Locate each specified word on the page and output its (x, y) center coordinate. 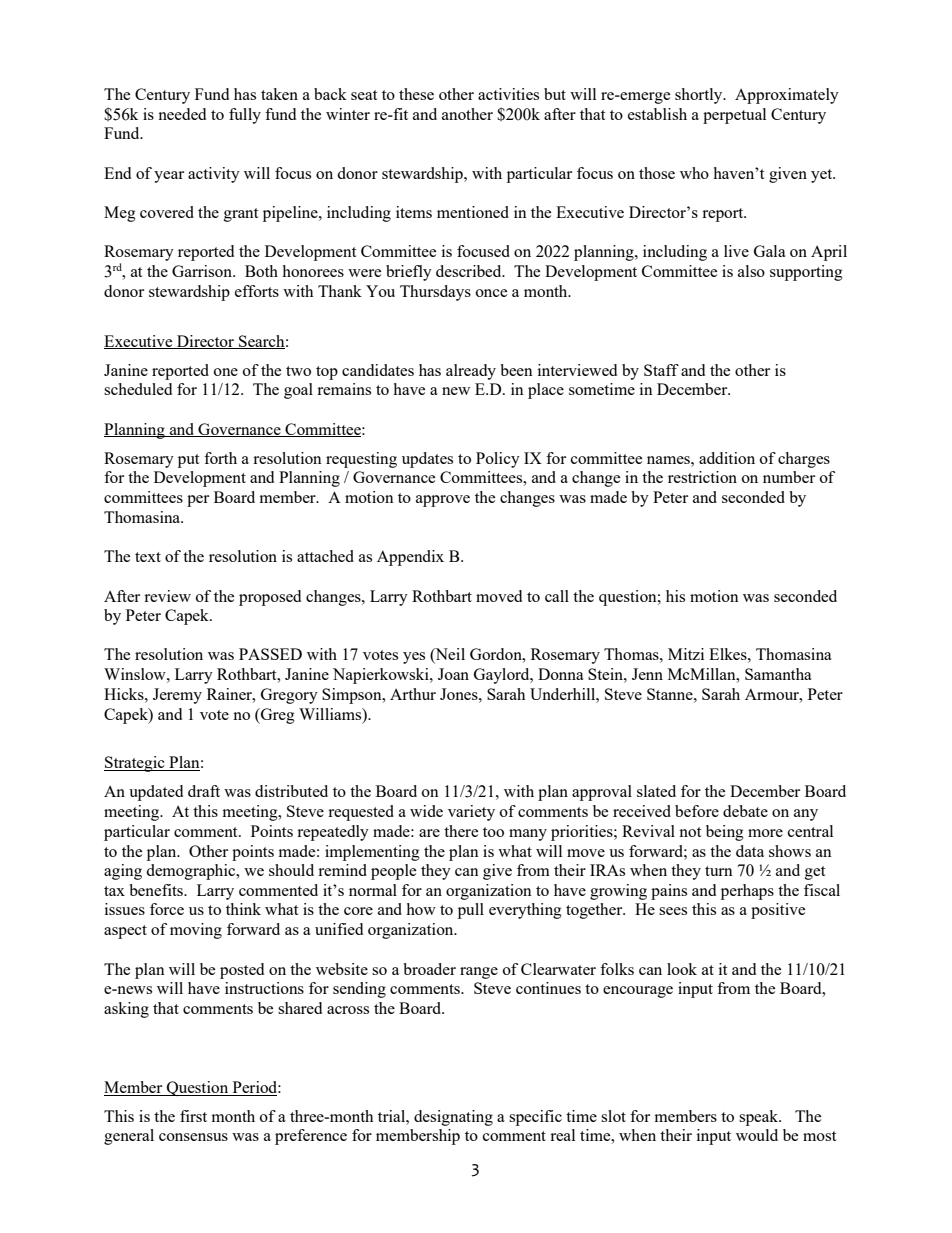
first (193, 1116)
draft (204, 791)
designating (453, 1118)
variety (471, 813)
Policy (498, 460)
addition (727, 458)
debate (745, 811)
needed (182, 114)
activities (508, 94)
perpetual (734, 116)
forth (220, 458)
